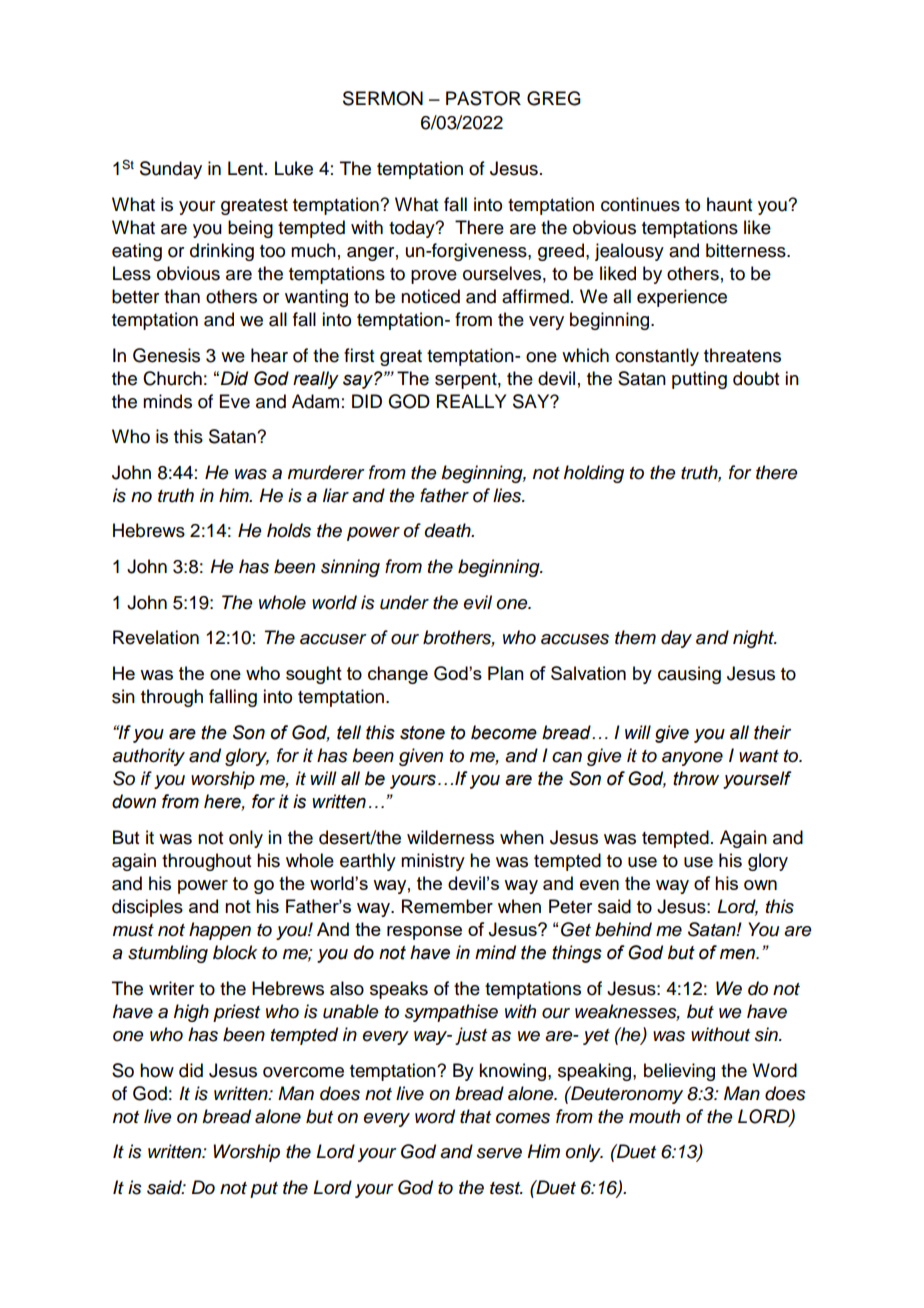  What do you see at coordinates (654, 1116) in the screenshot?
I see `mouth` at bounding box center [654, 1116].
